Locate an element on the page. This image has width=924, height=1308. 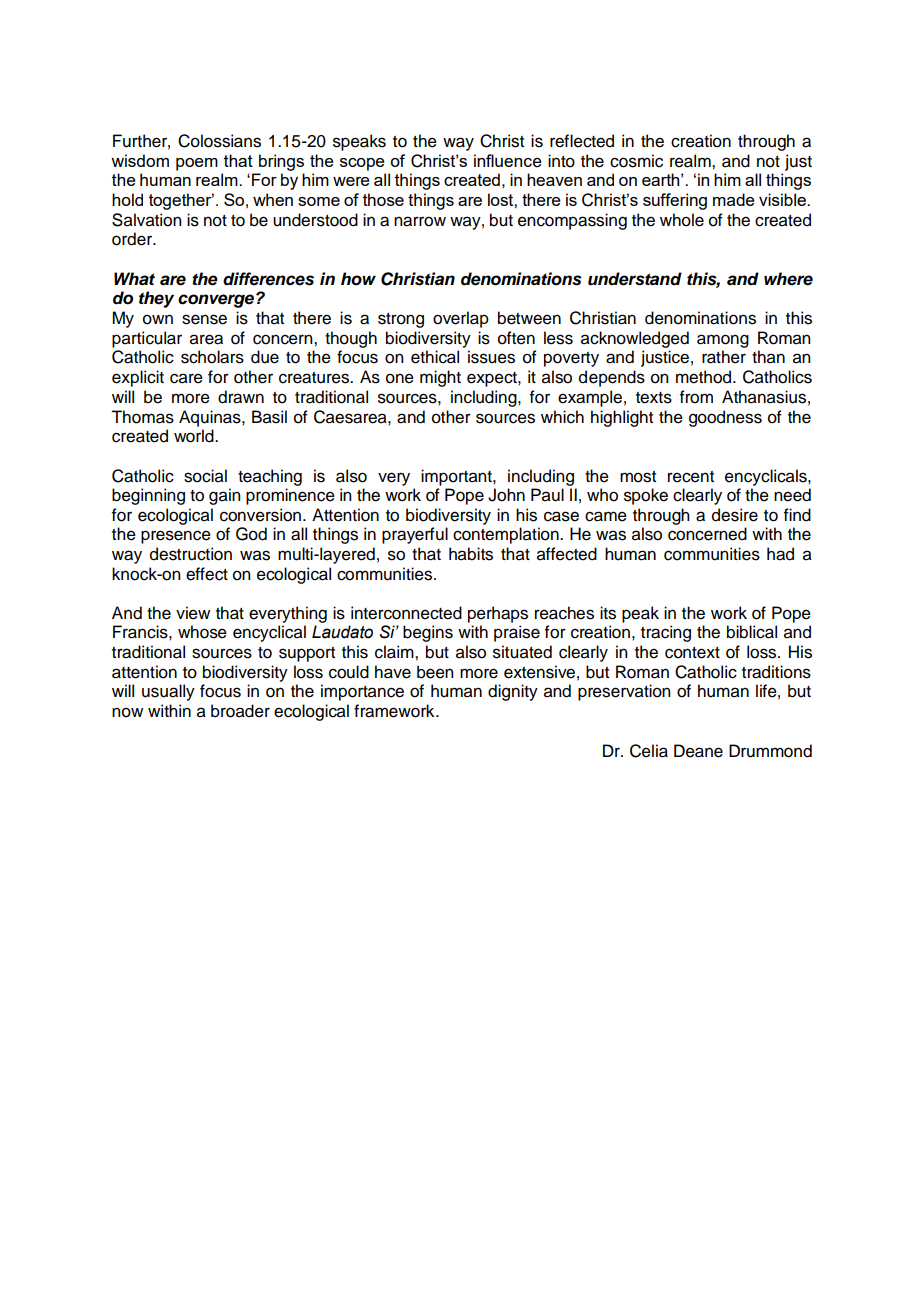
broader is located at coordinates (240, 711).
